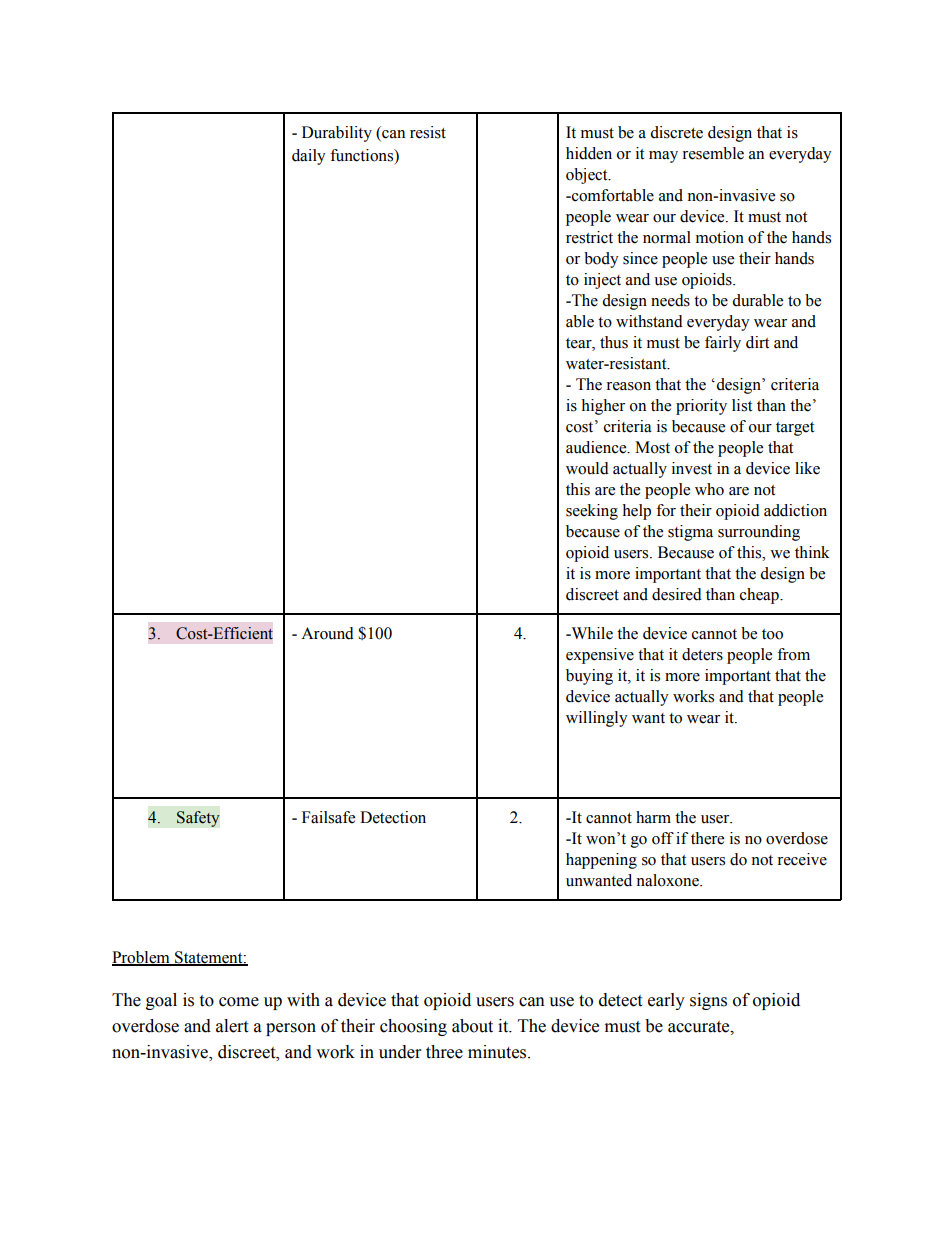  Describe the element at coordinates (232, 1026) in the image. I see `alert` at that location.
